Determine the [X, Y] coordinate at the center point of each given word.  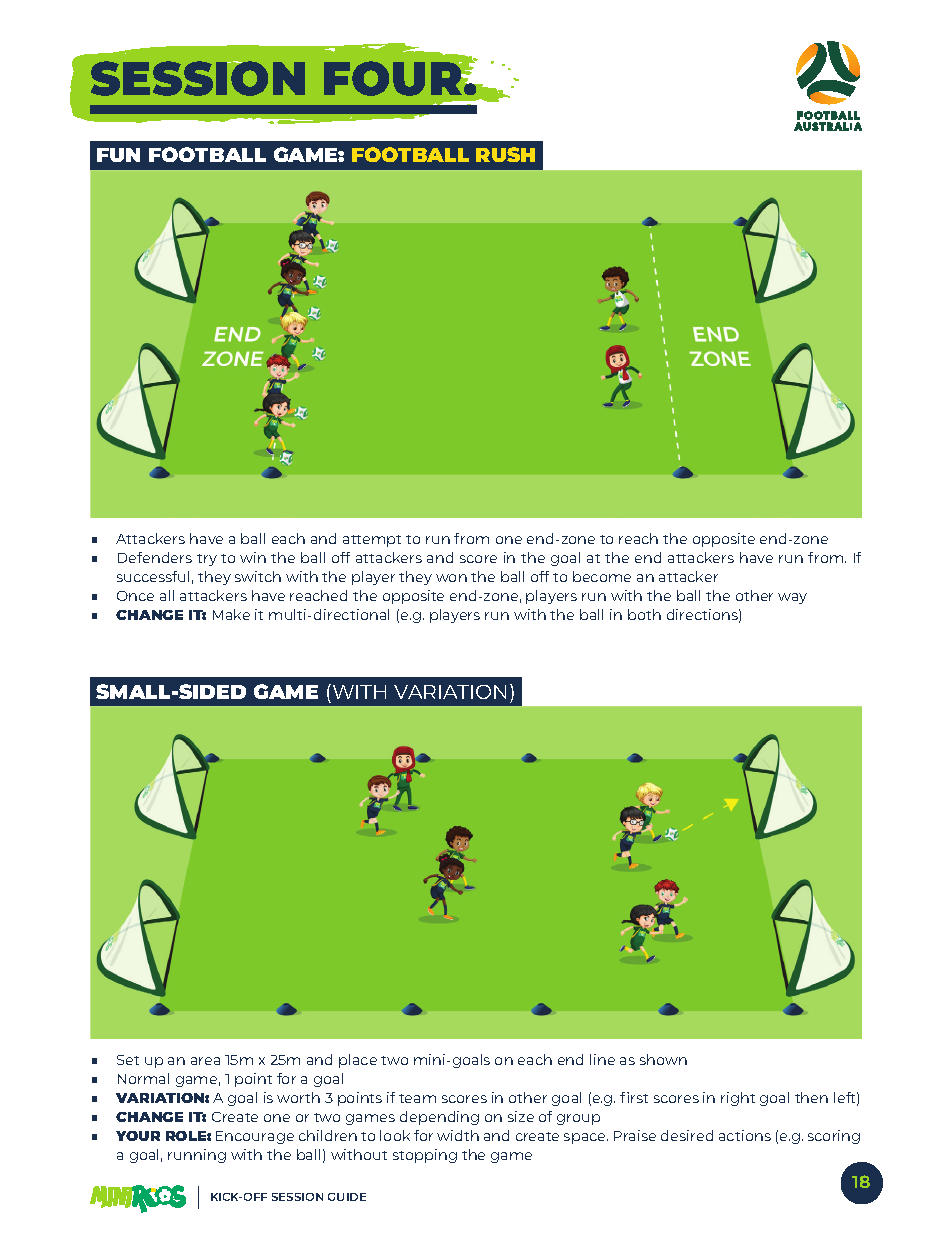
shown [663, 1059]
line [602, 1059]
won [451, 578]
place [358, 1061]
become [602, 576]
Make [231, 614]
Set [128, 1060]
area [205, 1061]
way [792, 598]
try [207, 560]
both [644, 614]
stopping [425, 1156]
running [197, 1156]
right [738, 1099]
